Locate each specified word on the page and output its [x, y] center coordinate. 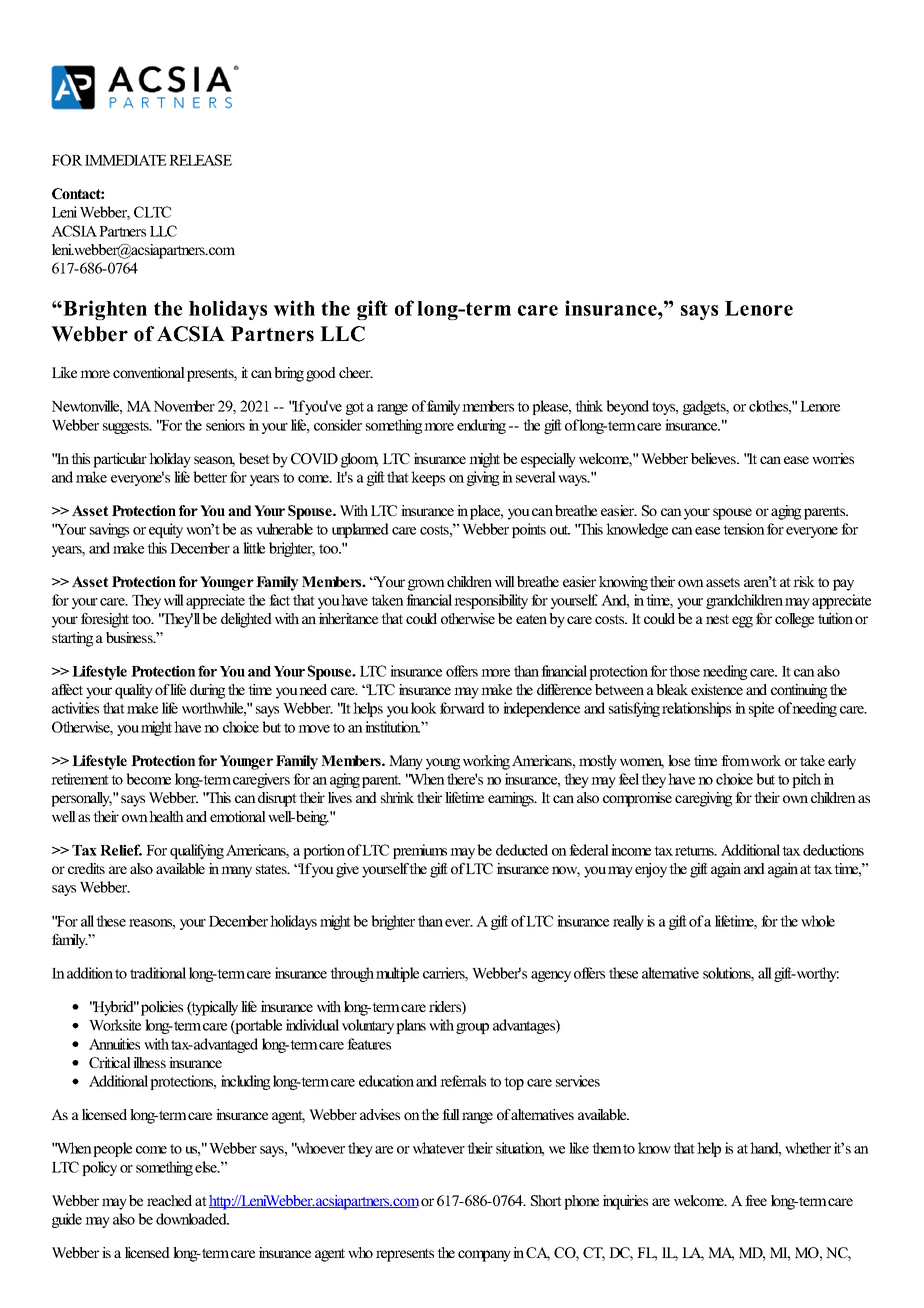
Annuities [114, 1044]
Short [546, 1200]
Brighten [104, 310]
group [472, 1028]
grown [426, 585]
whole [818, 921]
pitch [806, 780]
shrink [397, 797]
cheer [356, 372]
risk [804, 581]
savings [109, 530]
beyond [627, 407]
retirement [80, 779]
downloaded [192, 1219]
